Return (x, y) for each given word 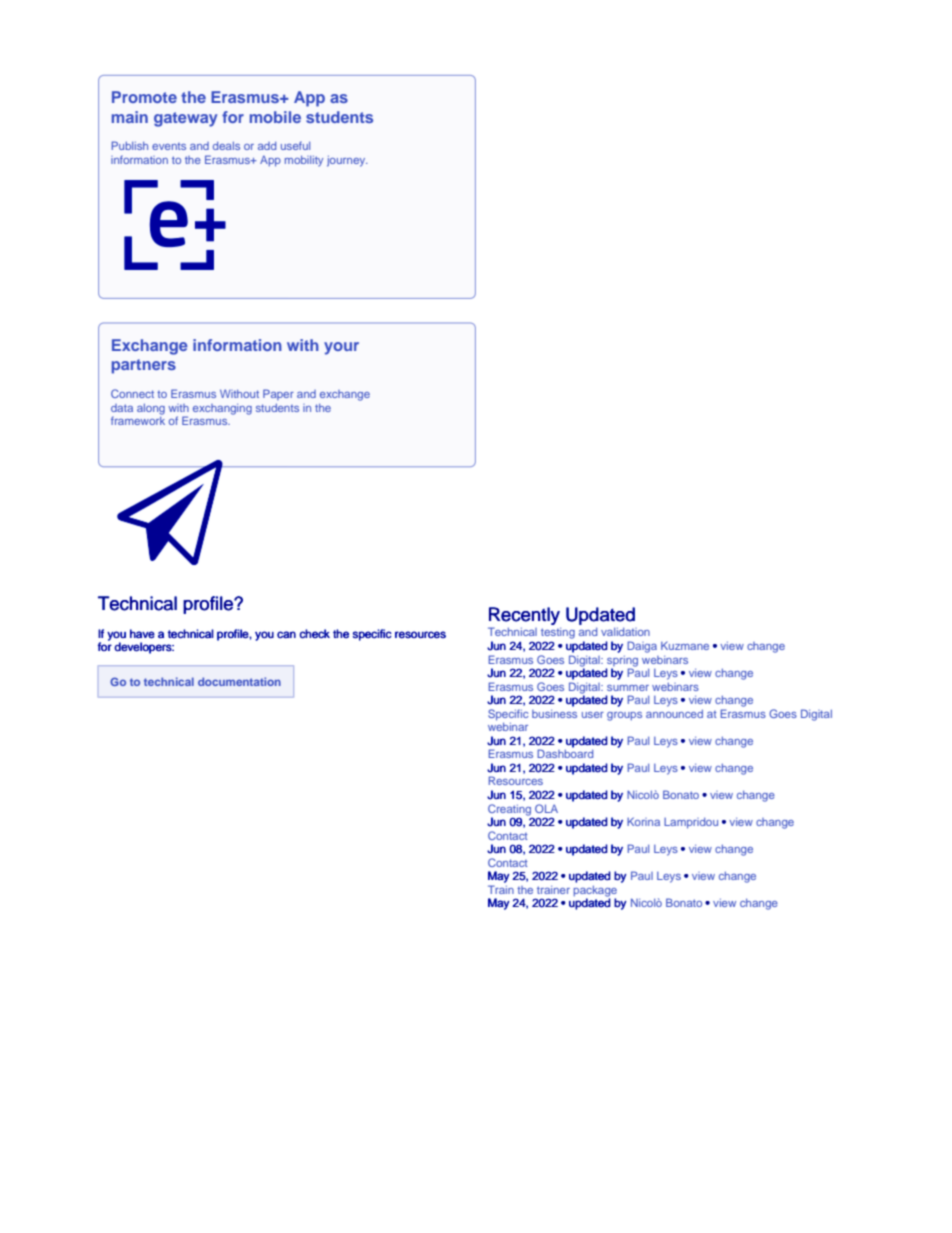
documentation (239, 681)
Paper (278, 394)
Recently (524, 617)
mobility (304, 161)
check (315, 634)
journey (347, 161)
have (142, 634)
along (151, 409)
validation (625, 632)
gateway (185, 119)
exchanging (222, 409)
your (341, 348)
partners (144, 366)
